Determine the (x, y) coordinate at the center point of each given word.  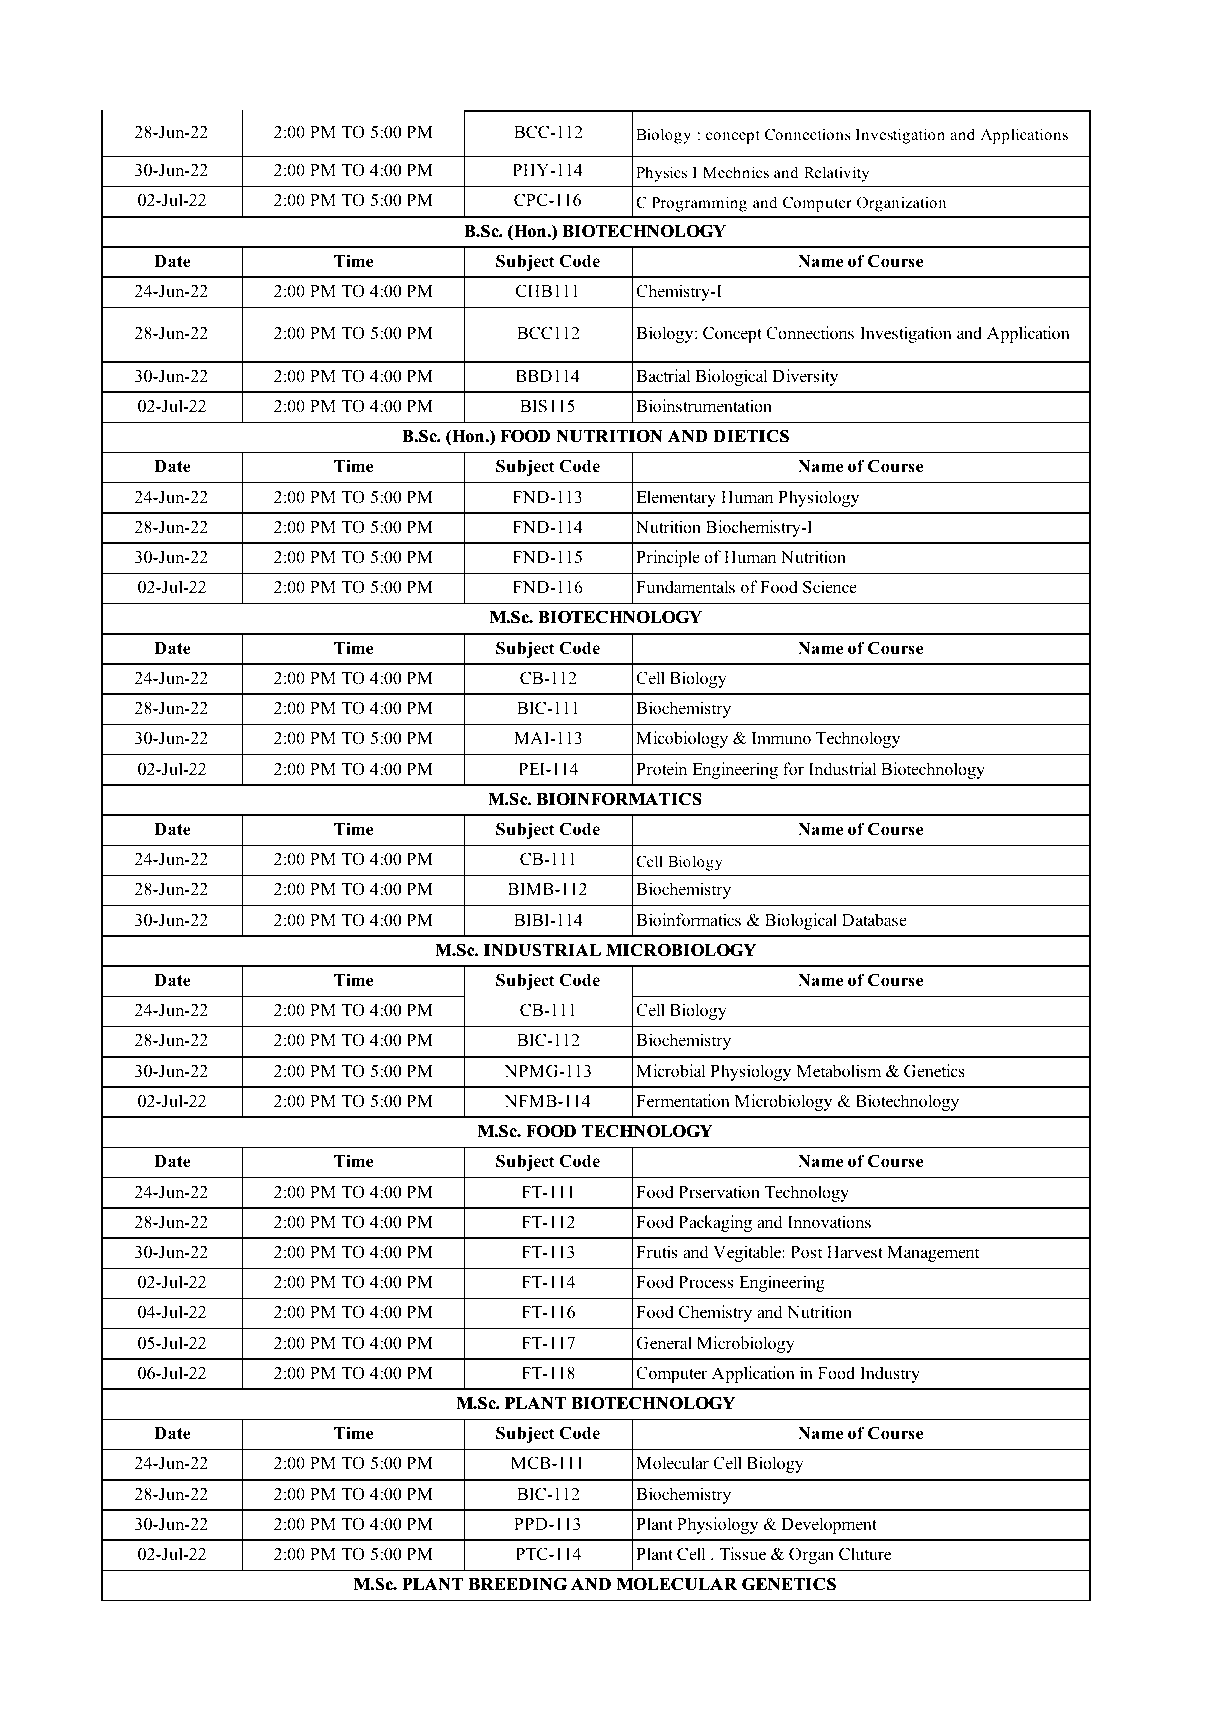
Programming (699, 204)
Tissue (743, 1554)
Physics (661, 174)
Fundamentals (685, 587)
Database (874, 920)
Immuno (781, 738)
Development (829, 1525)
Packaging (715, 1223)
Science (830, 587)
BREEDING (518, 1584)
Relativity (836, 174)
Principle (668, 558)
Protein (661, 769)
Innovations (829, 1222)
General (664, 1343)
